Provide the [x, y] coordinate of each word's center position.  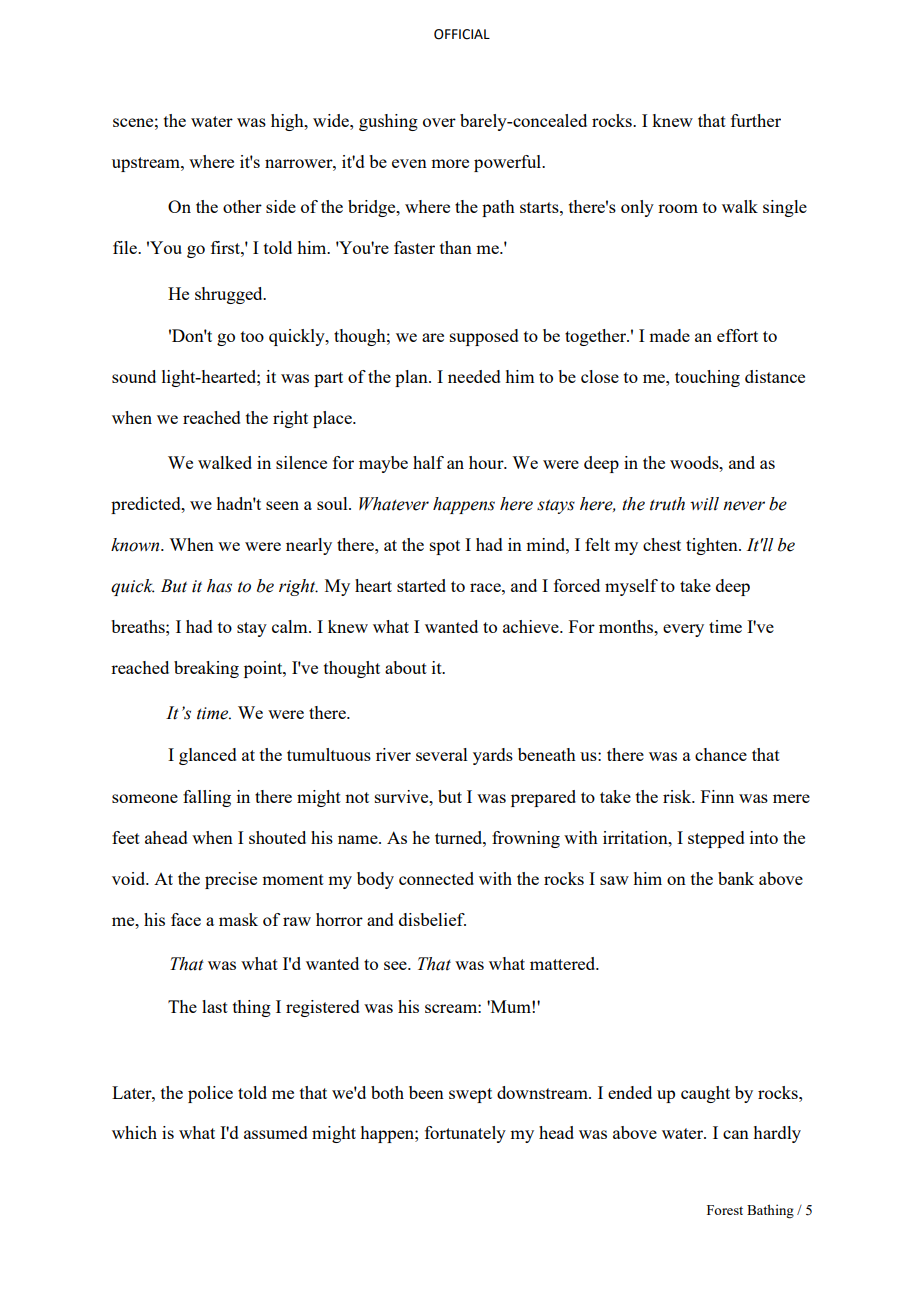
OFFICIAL [462, 34]
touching [707, 378]
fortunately [465, 1134]
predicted [147, 505]
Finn [717, 796]
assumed [276, 1132]
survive [403, 796]
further [756, 120]
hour [487, 462]
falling [207, 798]
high [288, 122]
